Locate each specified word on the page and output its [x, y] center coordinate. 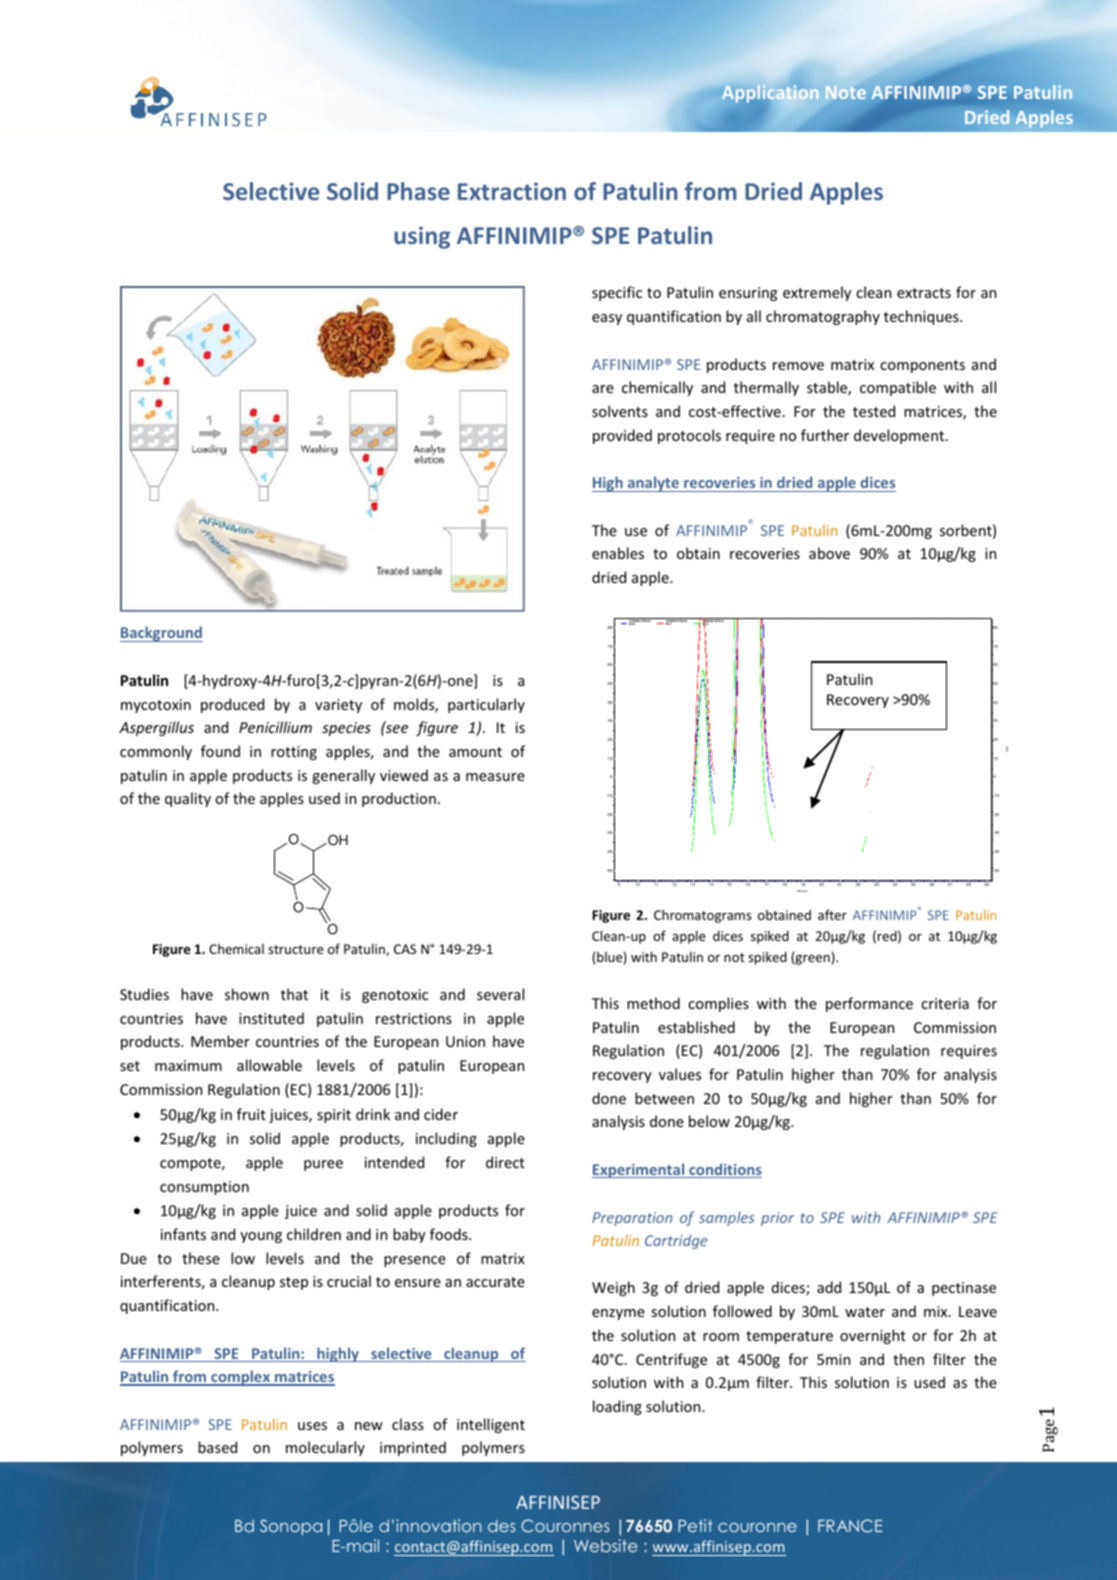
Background [161, 634]
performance [869, 1004]
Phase [418, 191]
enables [618, 553]
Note [846, 92]
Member [220, 1041]
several [500, 994]
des [501, 1525]
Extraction [512, 191]
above [829, 553]
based [217, 1447]
